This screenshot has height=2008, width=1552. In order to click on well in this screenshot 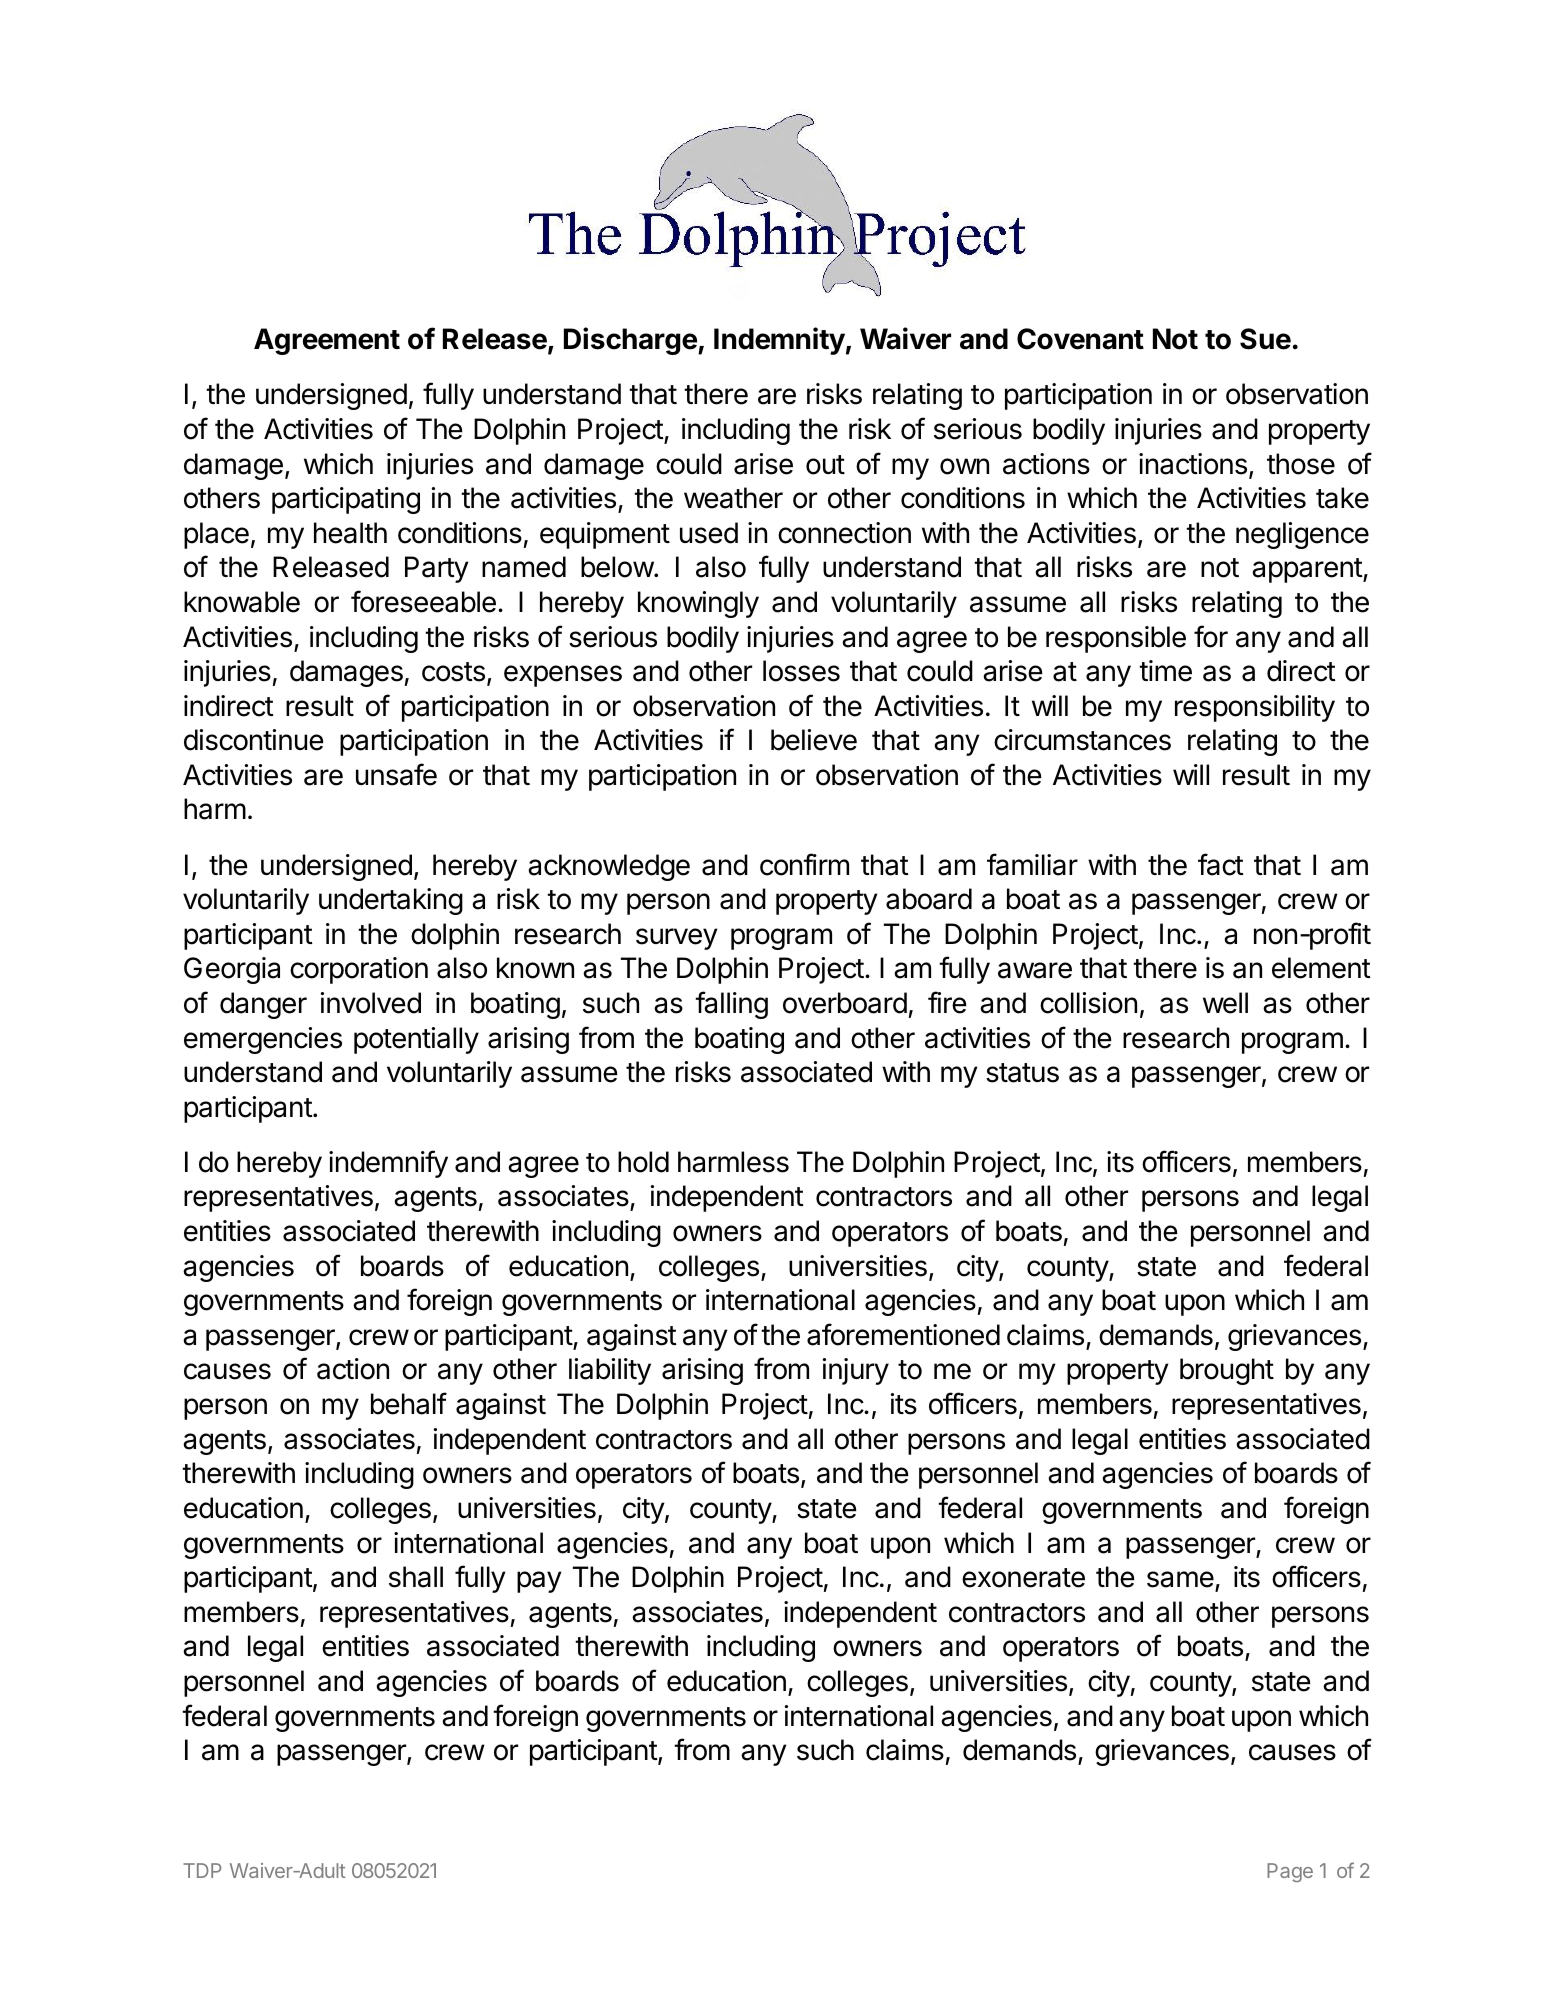, I will do `click(1225, 1003)`.
